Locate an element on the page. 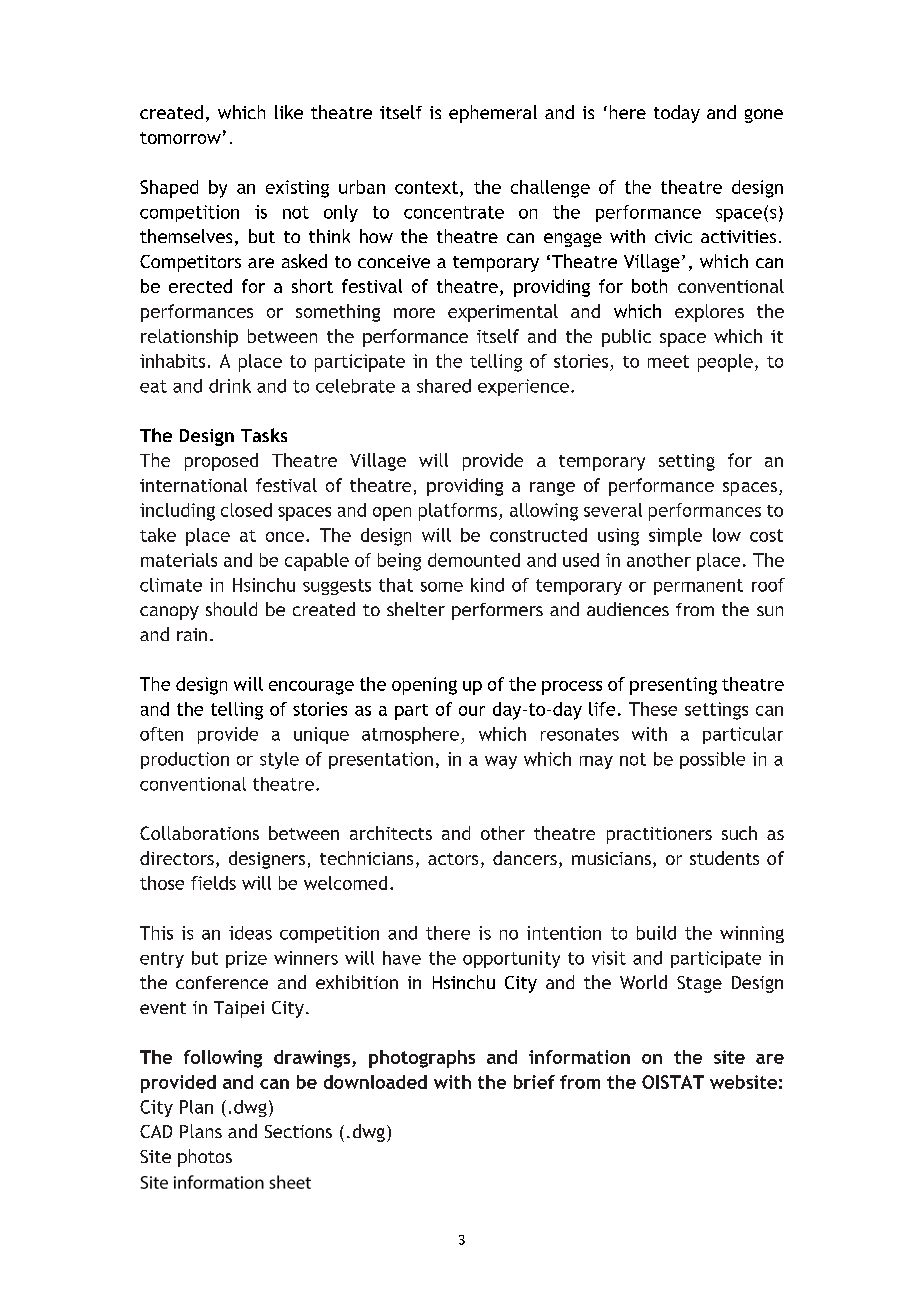 This image has height=1308, width=924. actors is located at coordinates (453, 859).
